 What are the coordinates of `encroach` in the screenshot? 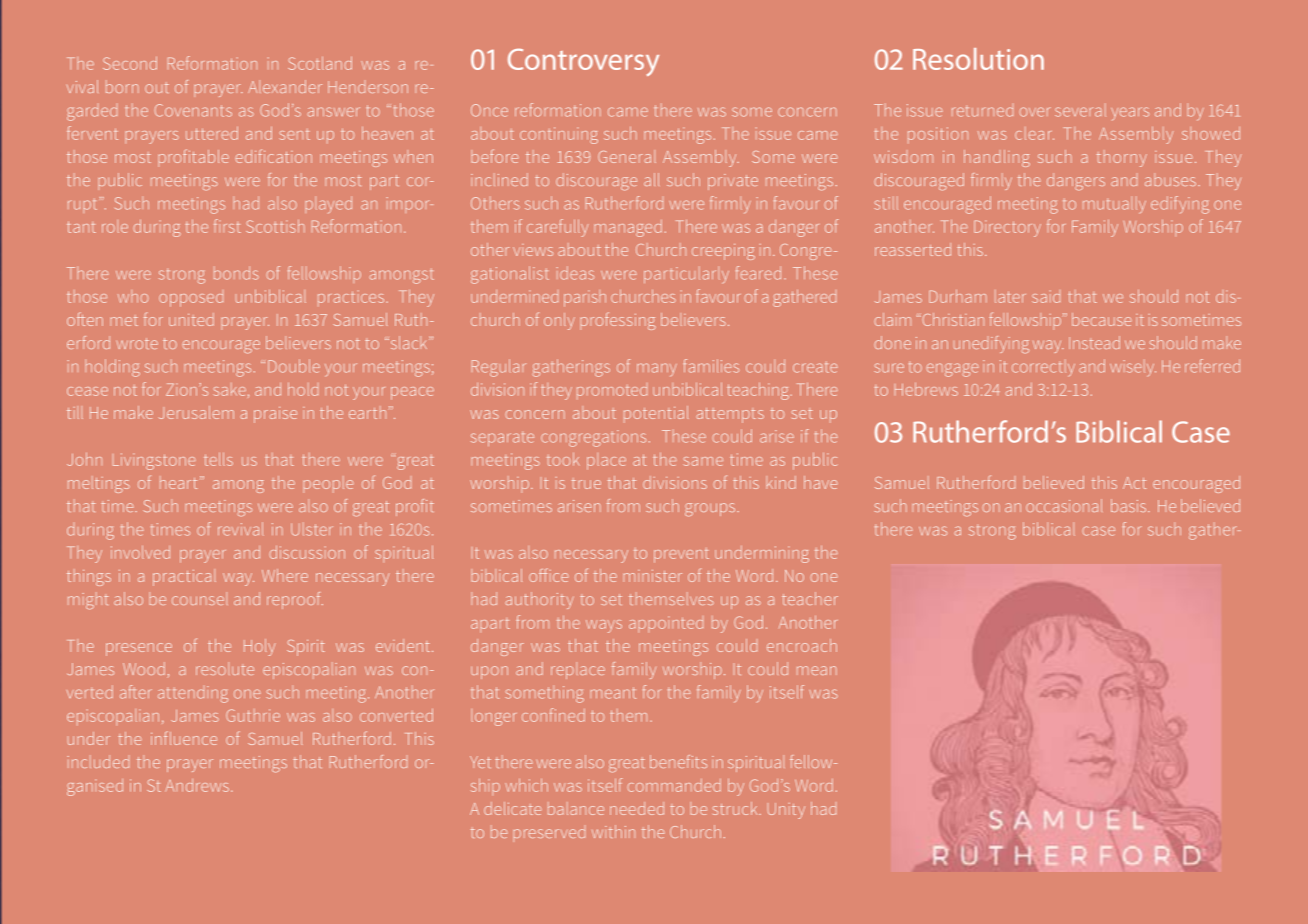 It's located at (802, 645).
